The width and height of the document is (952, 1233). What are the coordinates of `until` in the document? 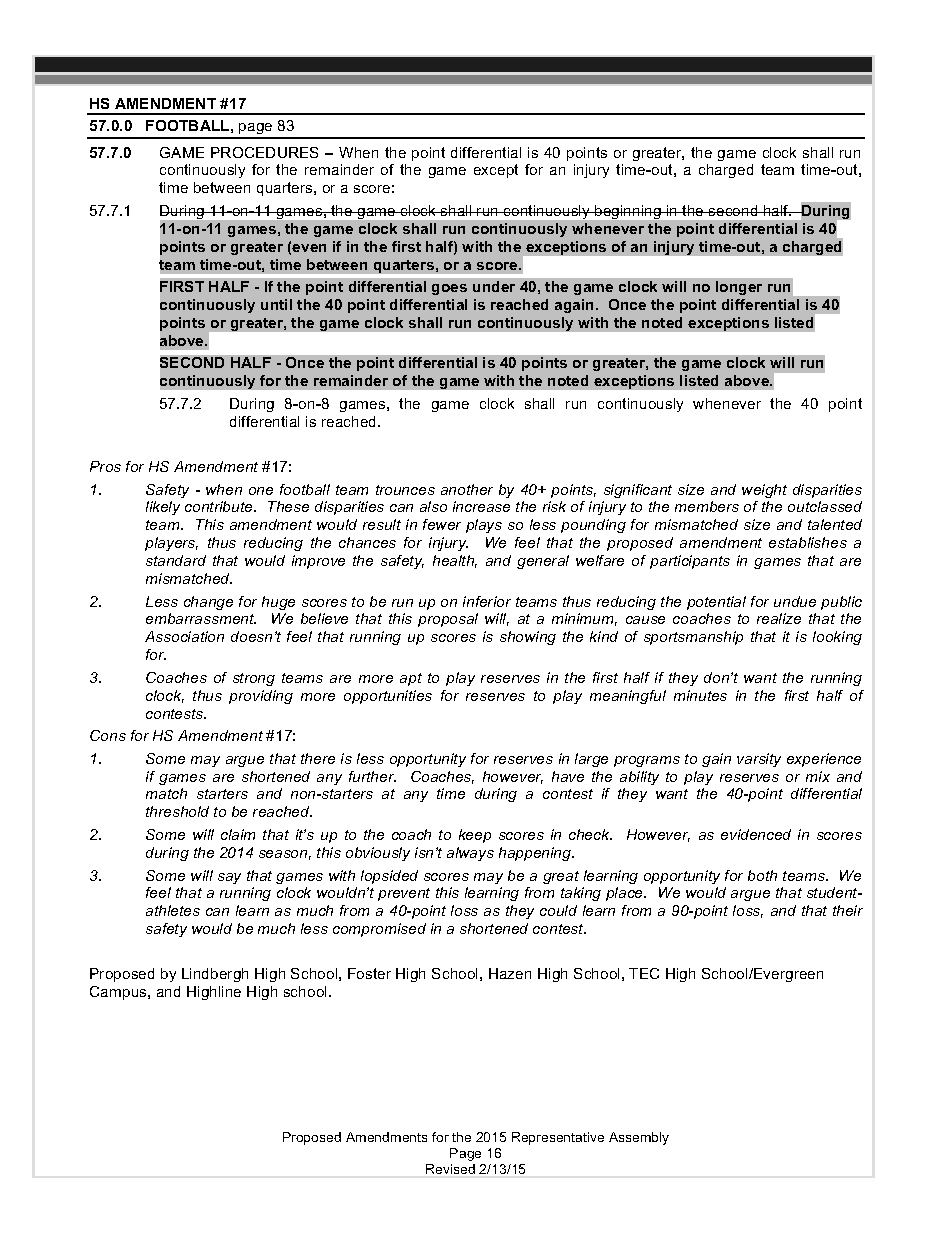 It's located at (276, 304).
